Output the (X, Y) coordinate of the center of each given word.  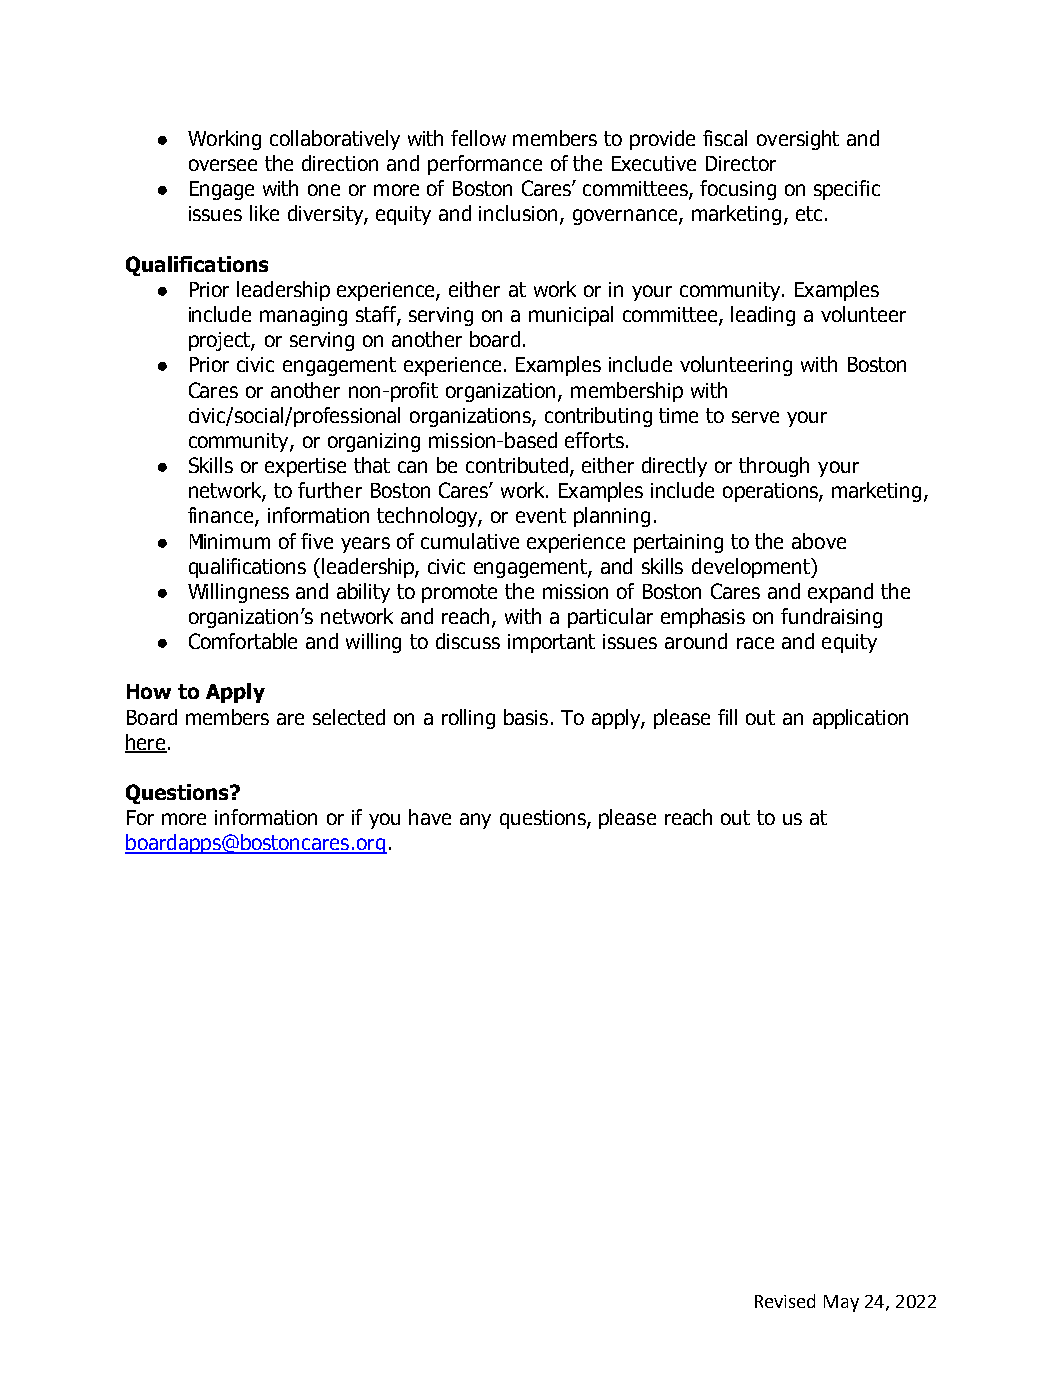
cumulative (470, 541)
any (475, 821)
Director (741, 163)
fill (727, 717)
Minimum (230, 541)
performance (485, 165)
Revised (785, 1301)
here (146, 743)
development (752, 568)
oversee (223, 165)
